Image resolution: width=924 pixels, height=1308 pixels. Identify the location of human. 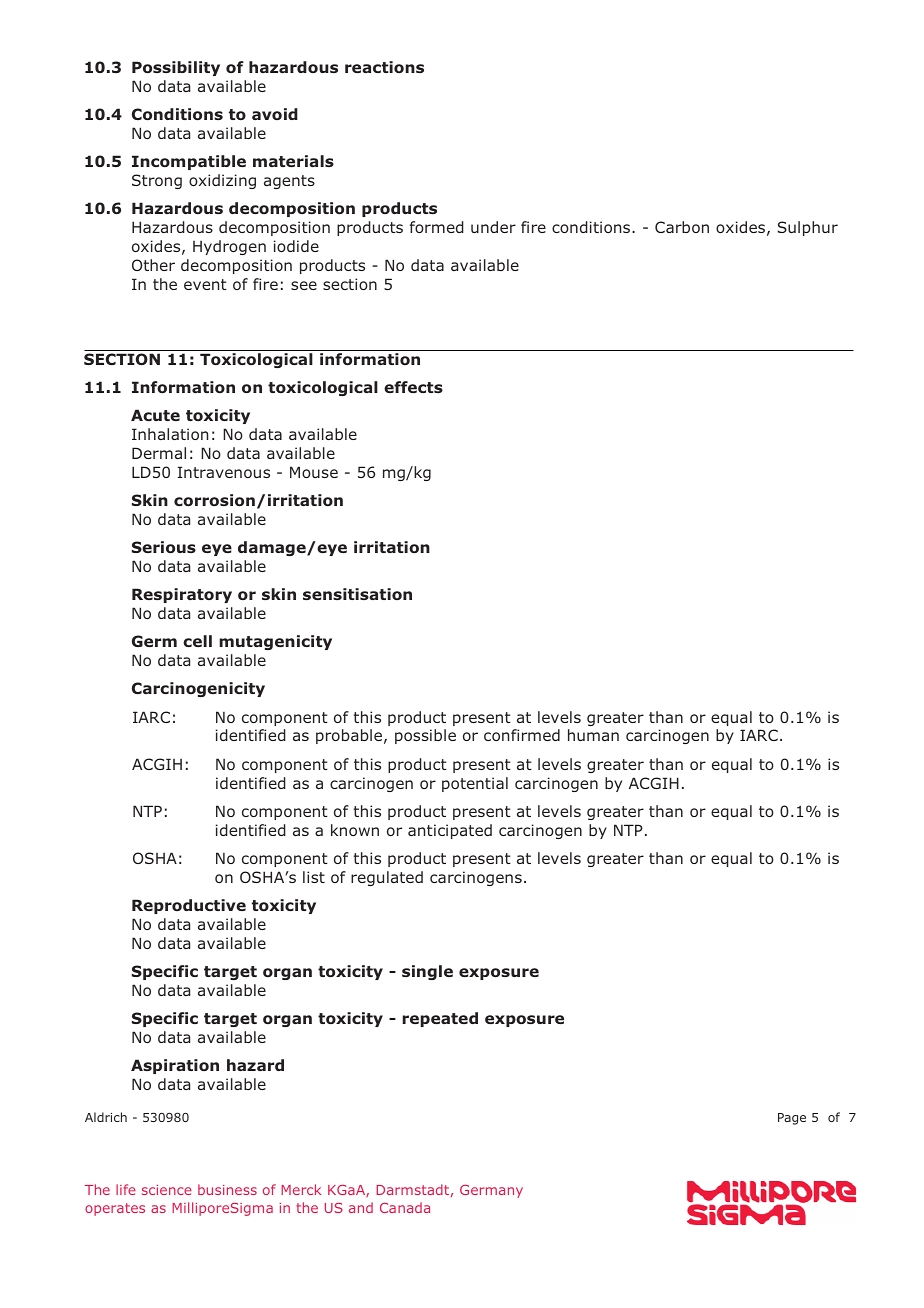
(593, 735).
